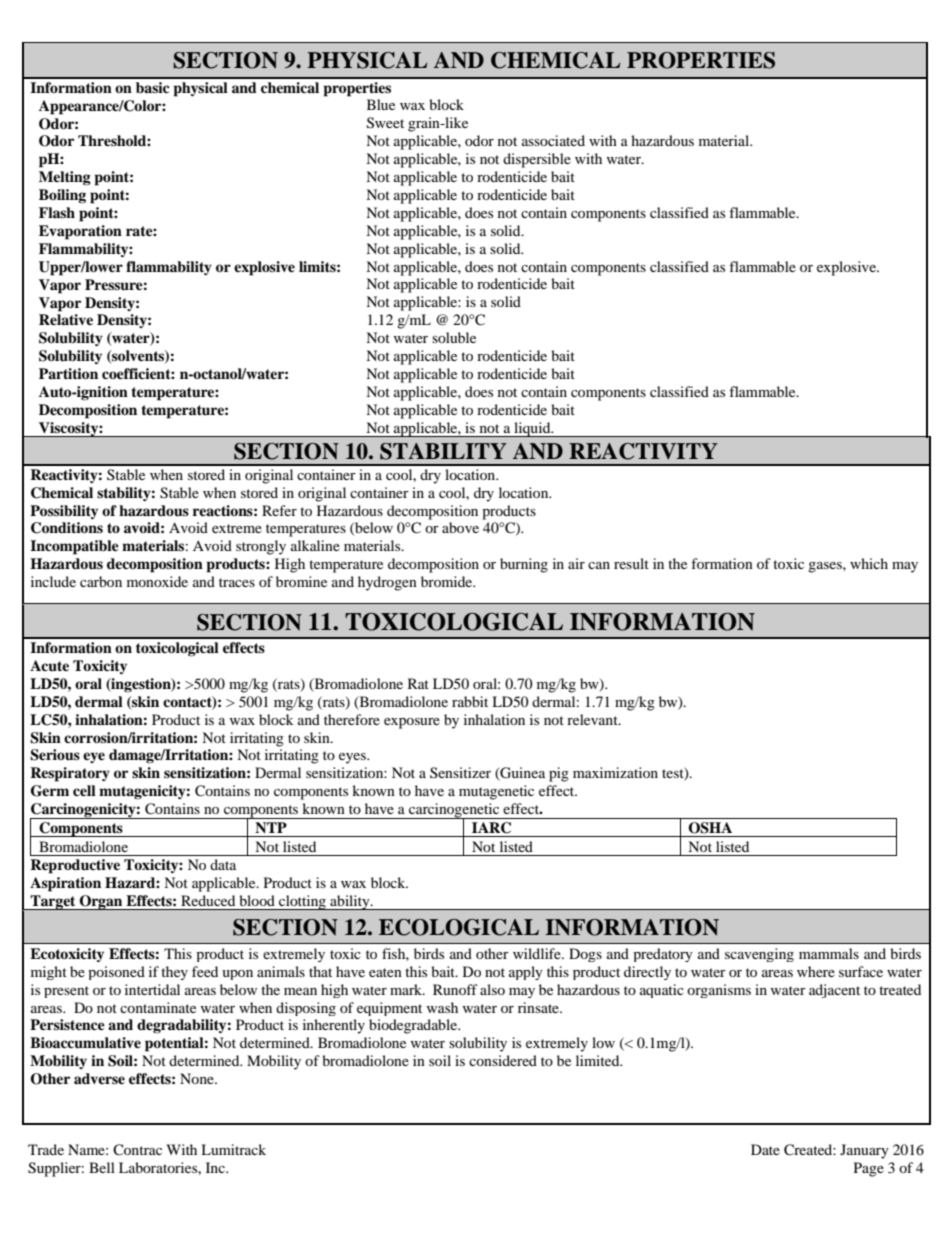 The image size is (952, 1233). What do you see at coordinates (153, 87) in the page?
I see `basic` at bounding box center [153, 87].
